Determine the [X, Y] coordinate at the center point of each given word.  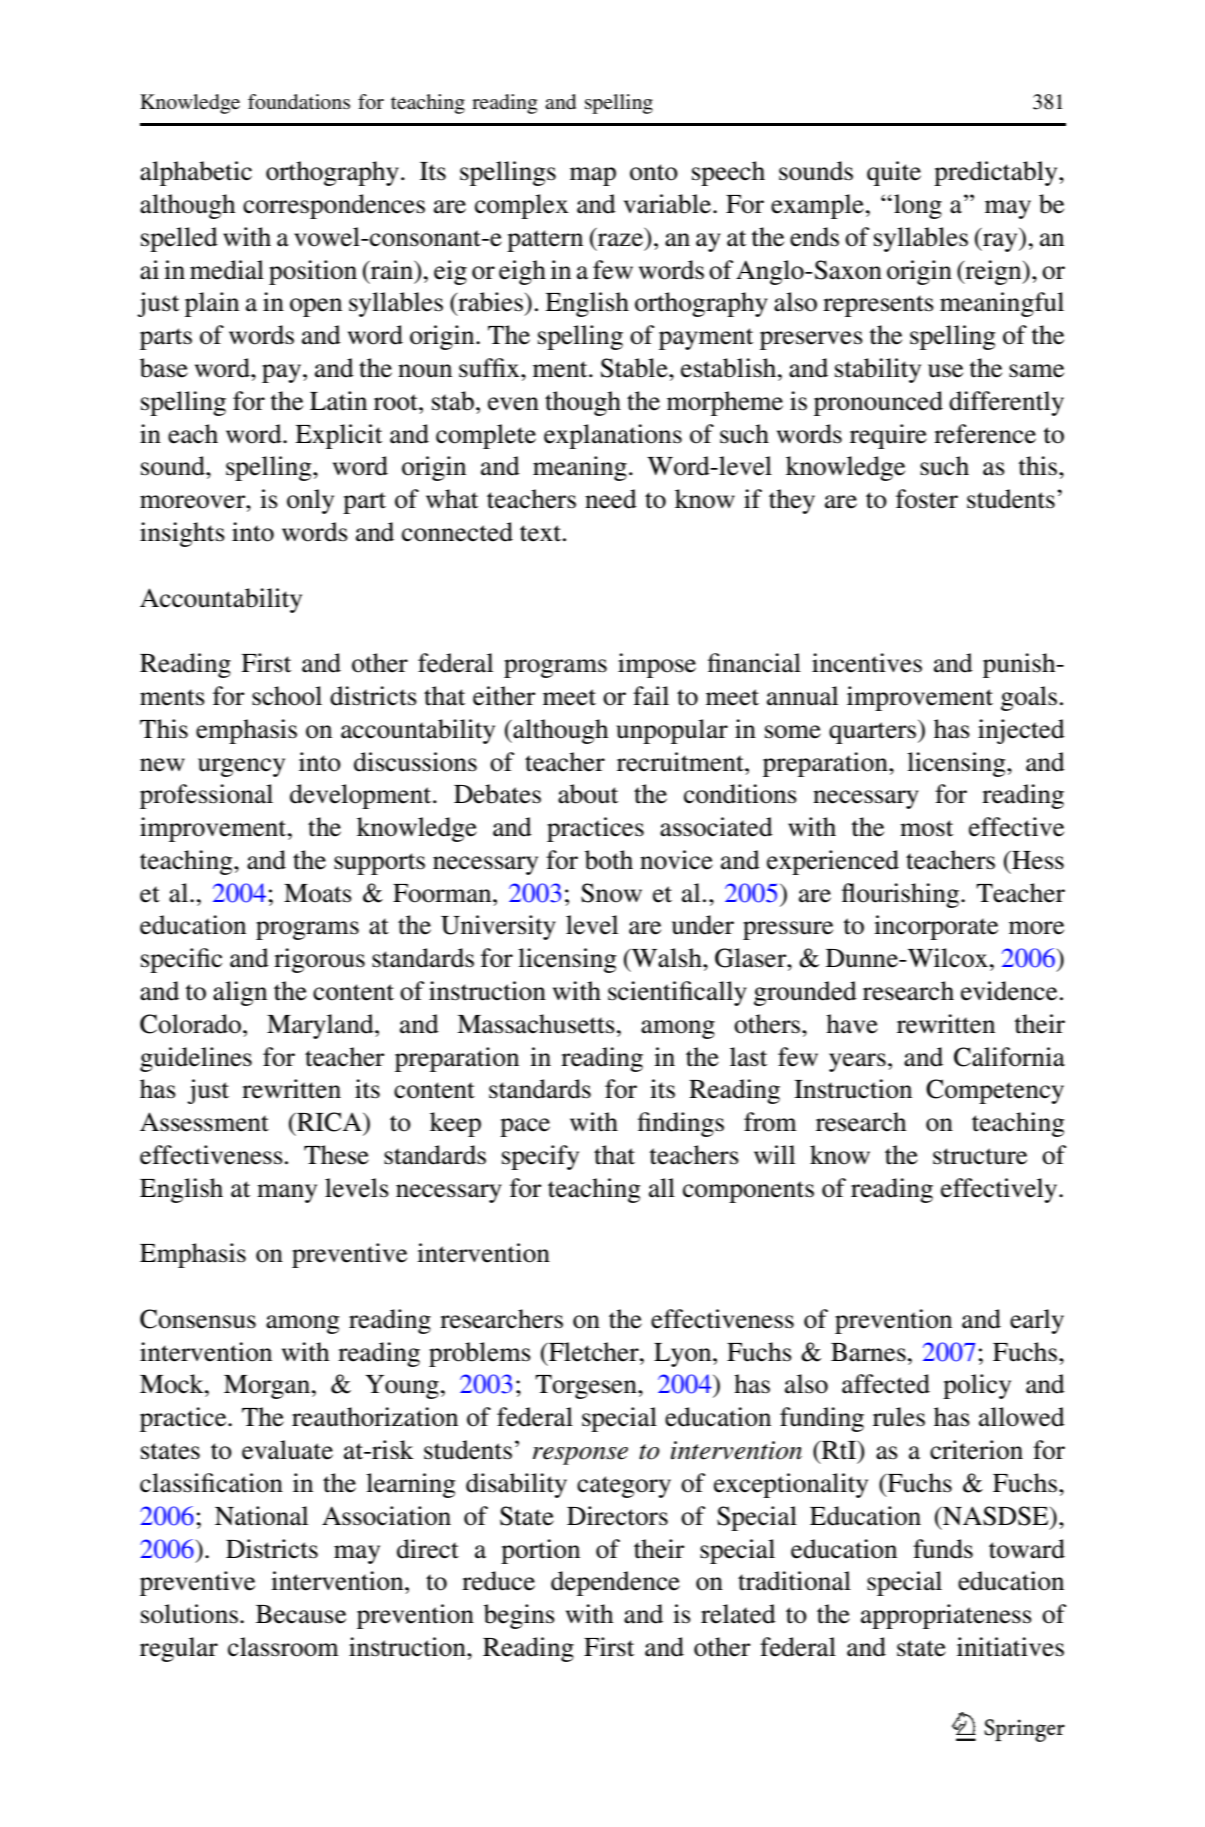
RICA [329, 1122]
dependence [615, 1583]
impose [657, 665]
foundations [299, 102]
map [593, 176]
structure [980, 1156]
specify [540, 1157]
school [287, 696]
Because [301, 1614]
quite [894, 173]
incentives [867, 663]
